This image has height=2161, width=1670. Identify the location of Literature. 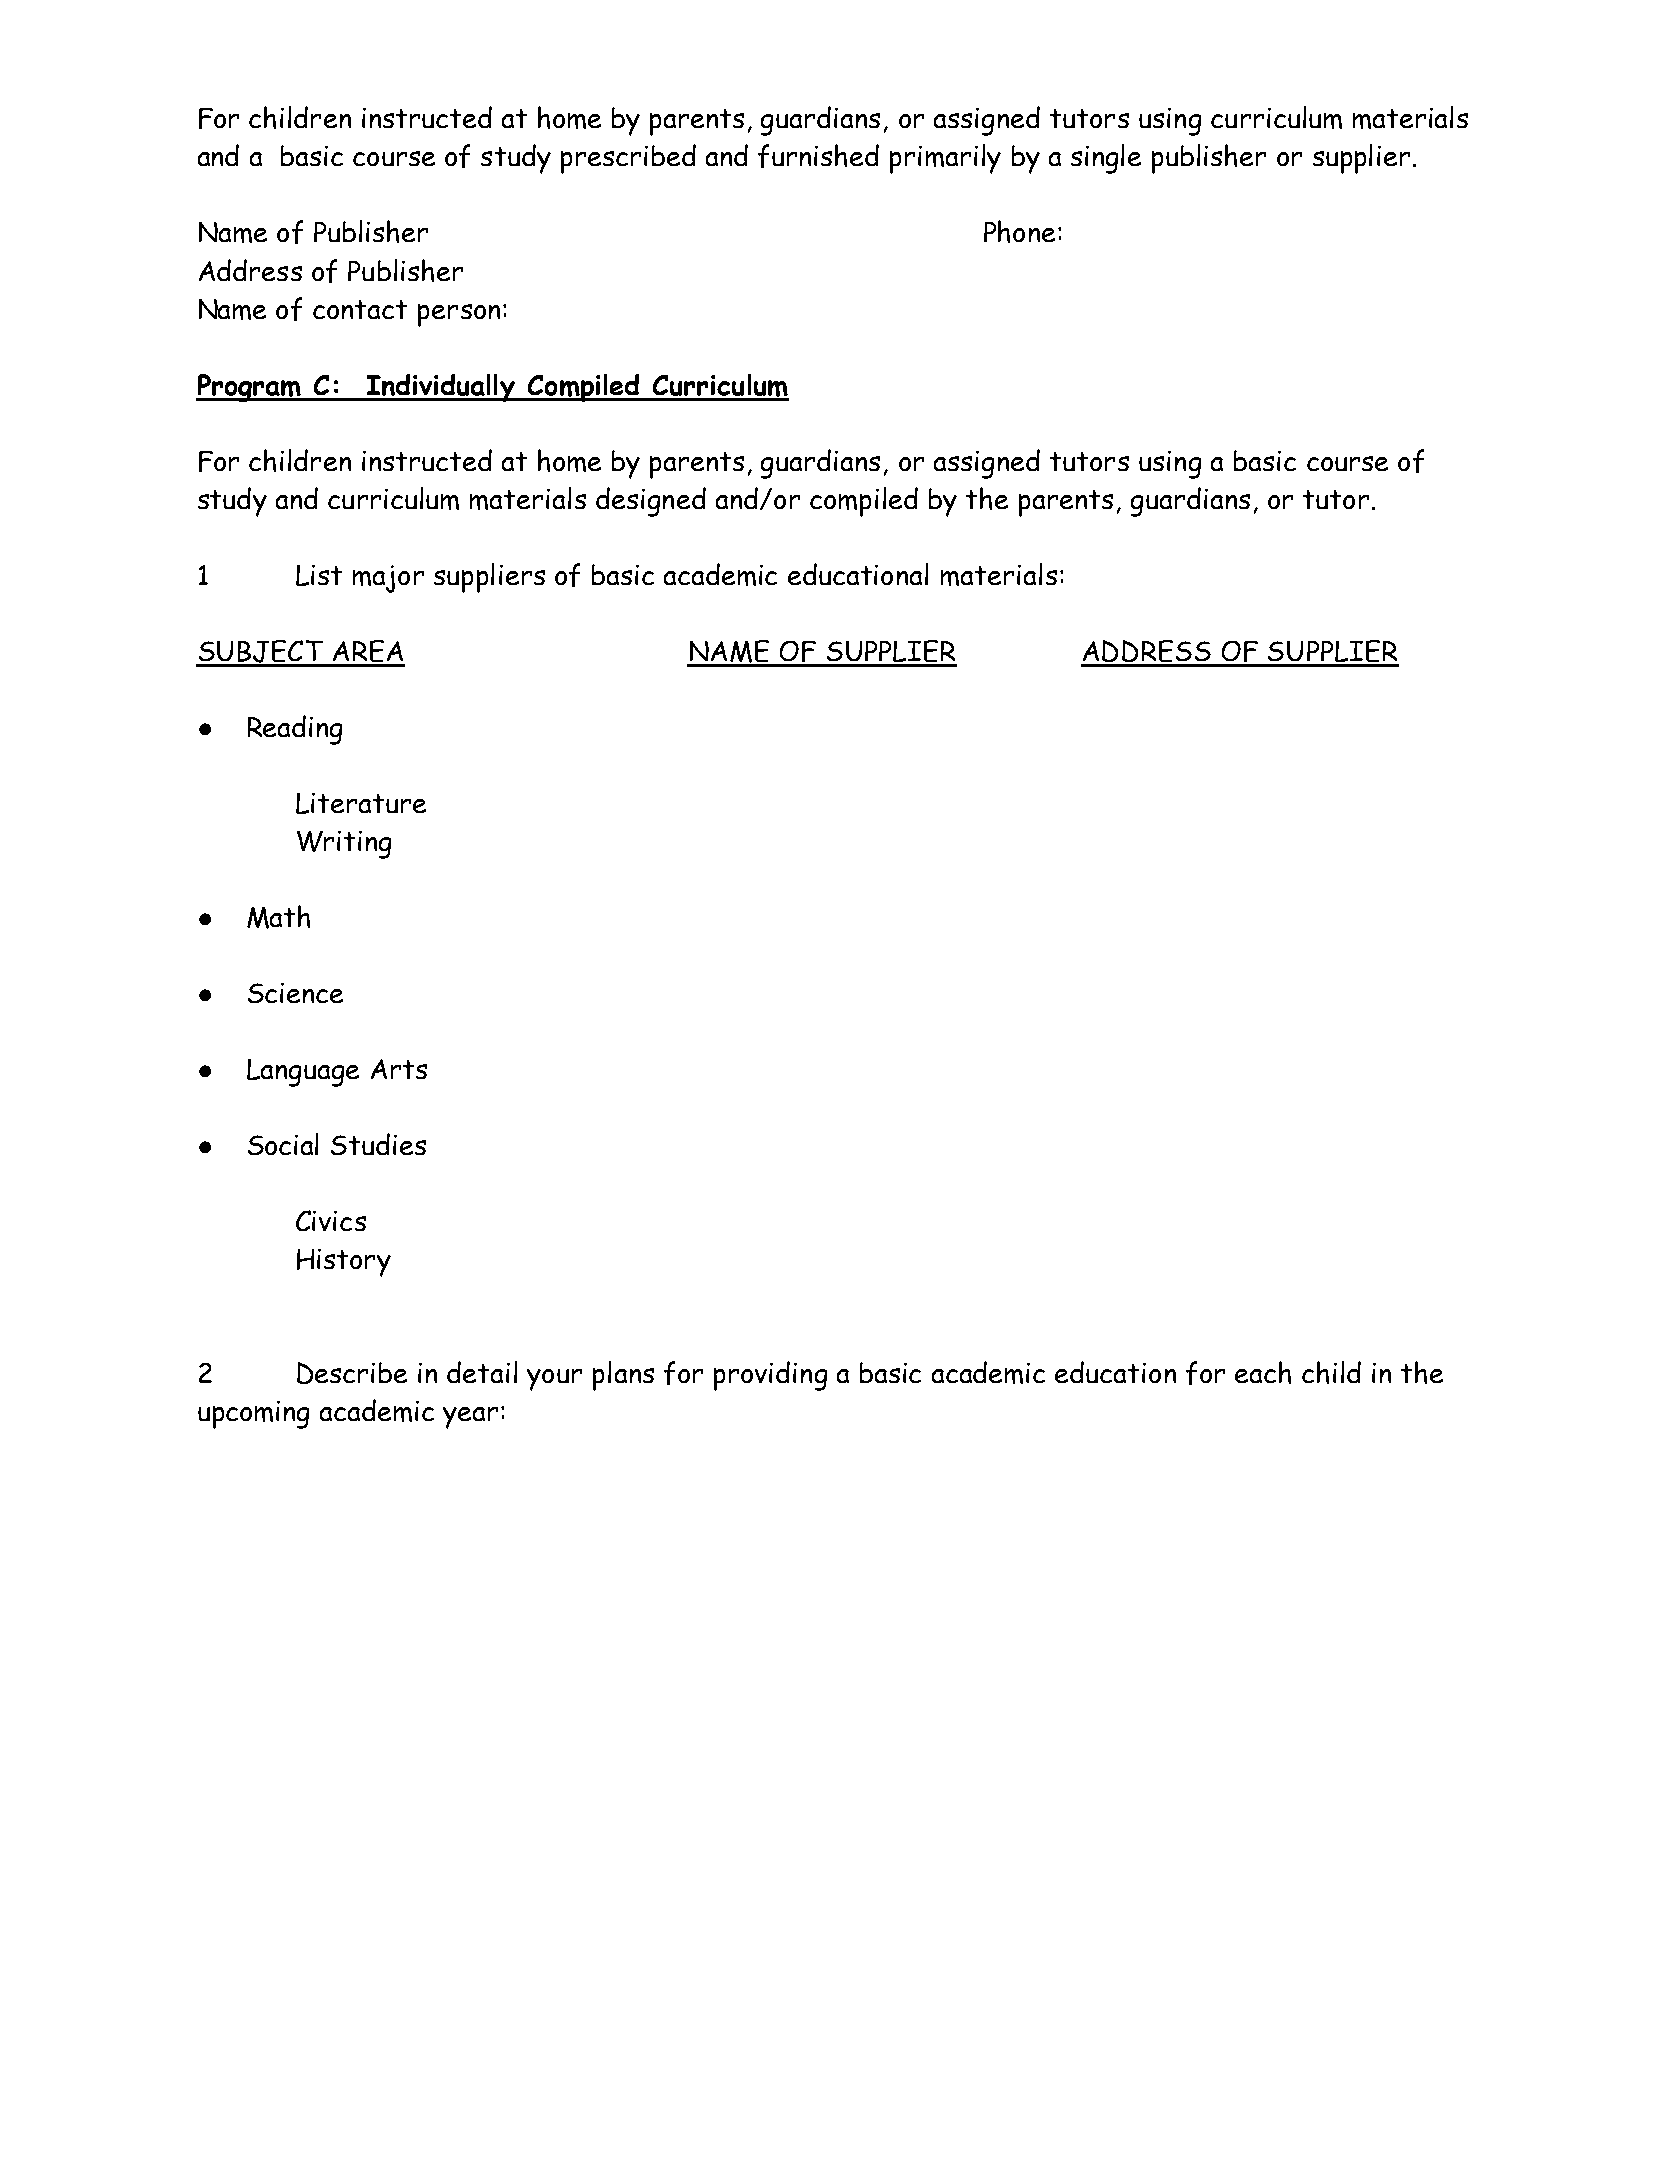
(361, 803).
